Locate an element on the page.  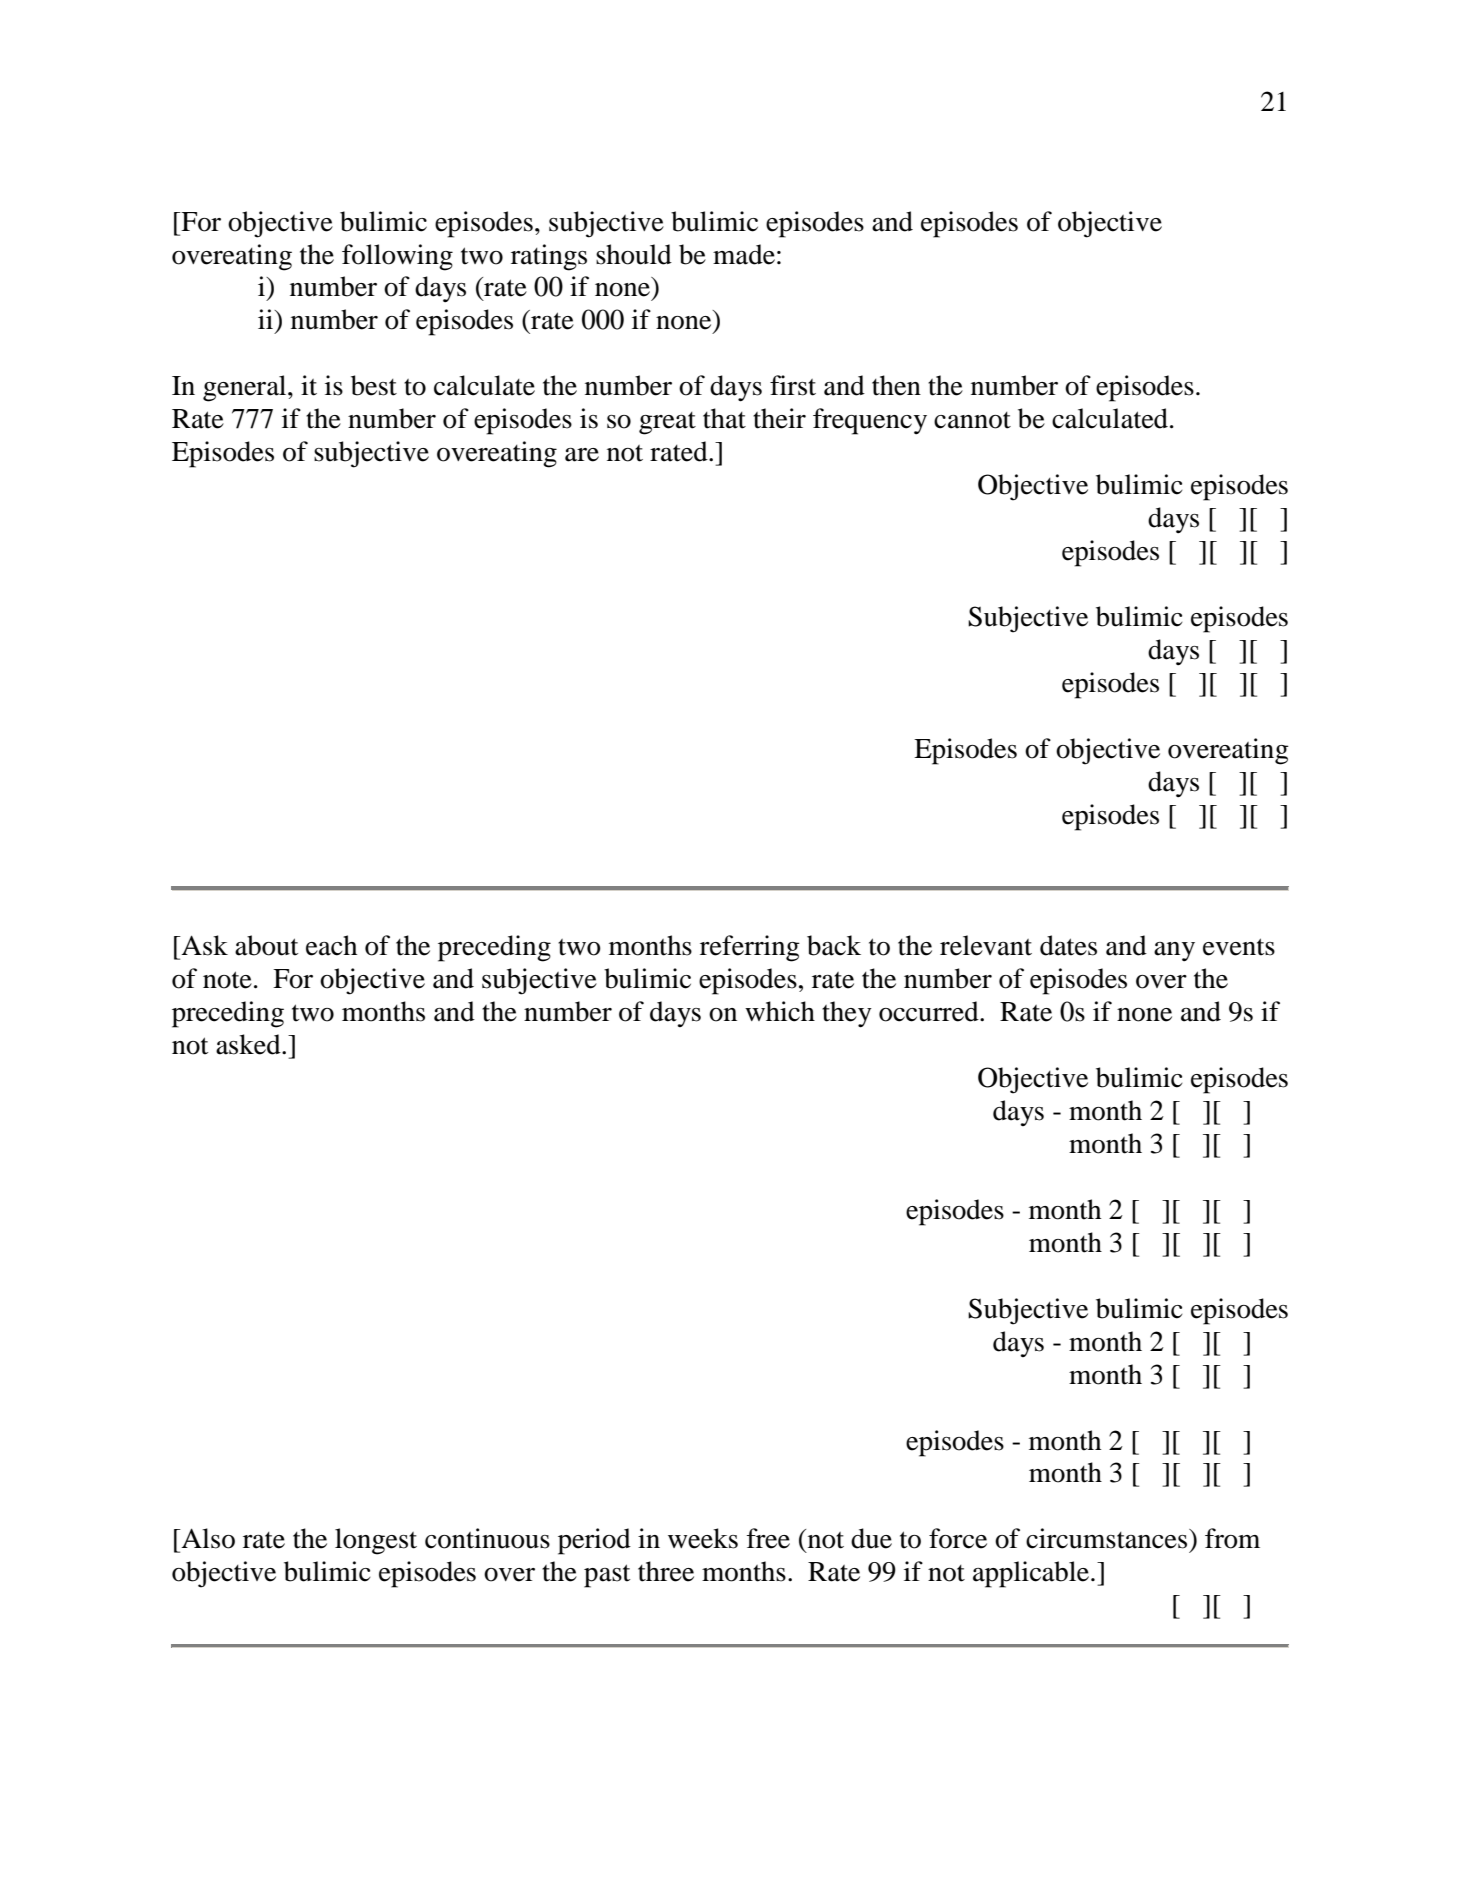
which is located at coordinates (780, 1011).
